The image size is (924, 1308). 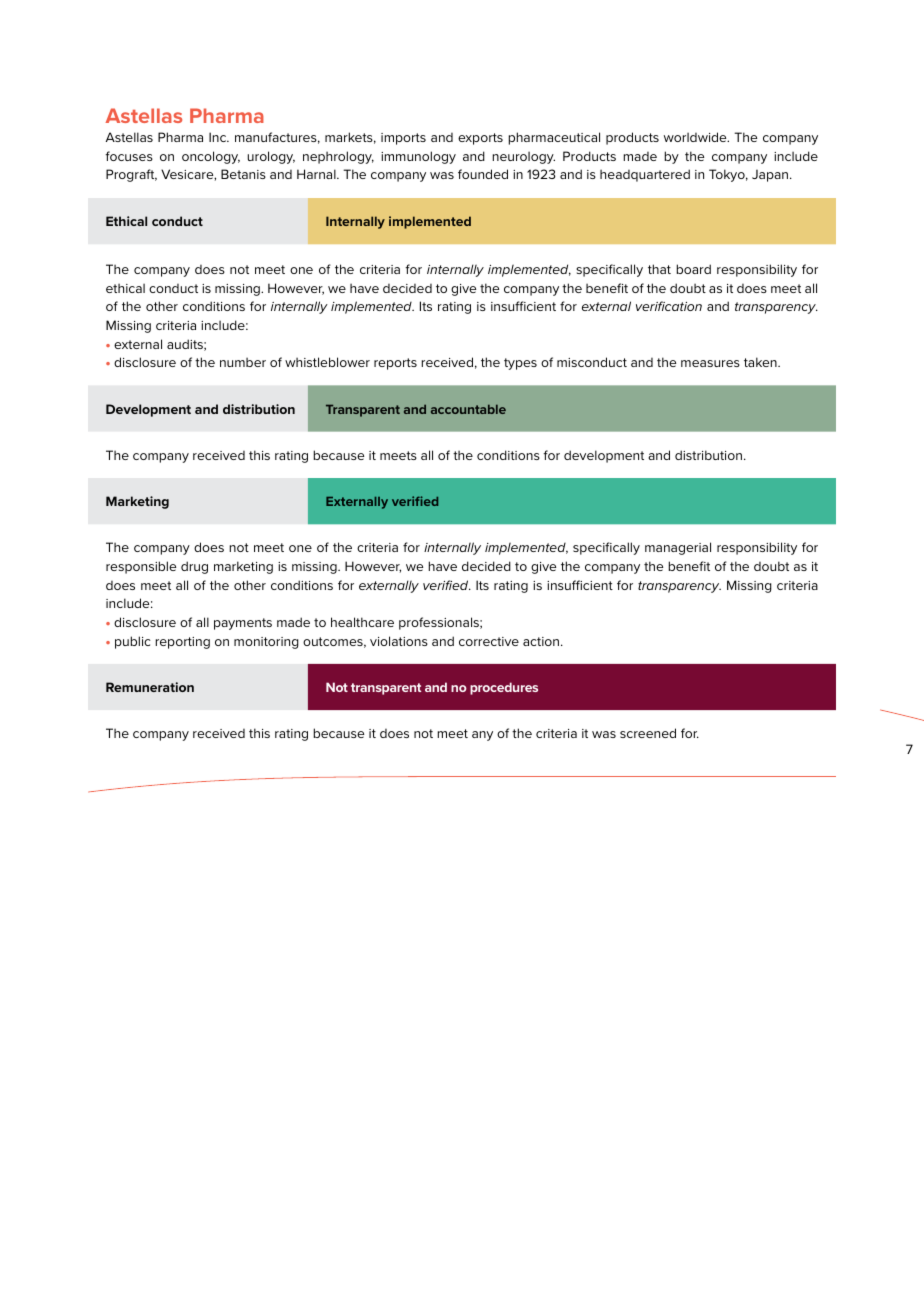 I want to click on reports, so click(x=395, y=364).
